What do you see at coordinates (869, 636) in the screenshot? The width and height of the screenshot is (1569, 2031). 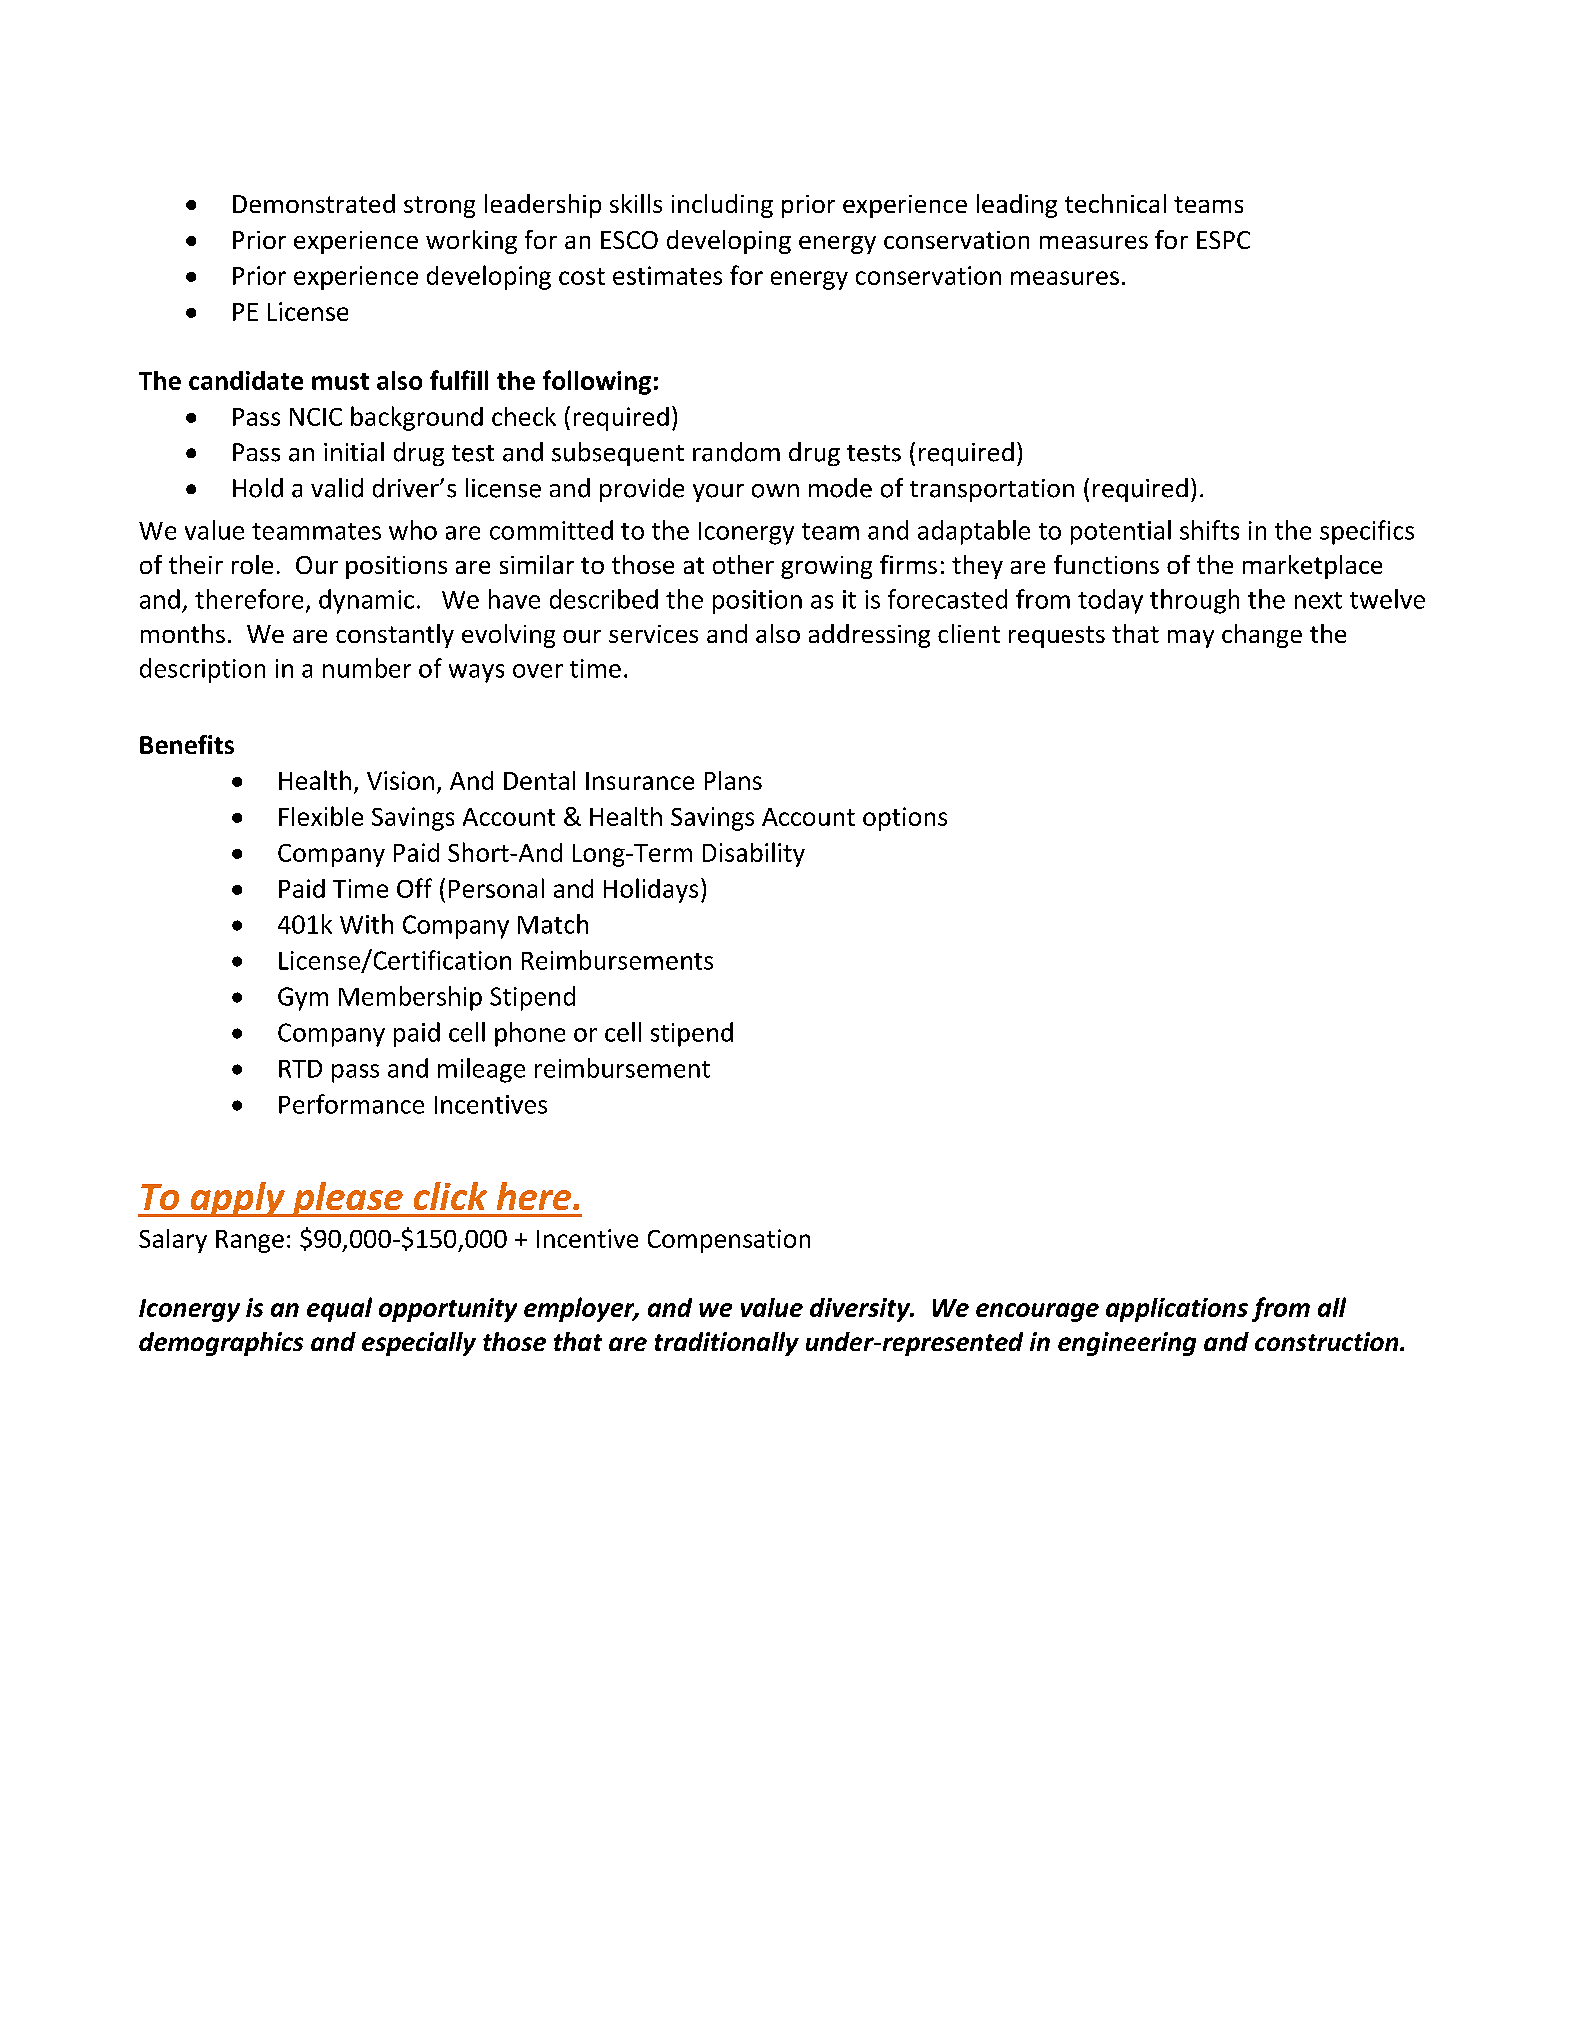 I see `addressing` at bounding box center [869, 636].
